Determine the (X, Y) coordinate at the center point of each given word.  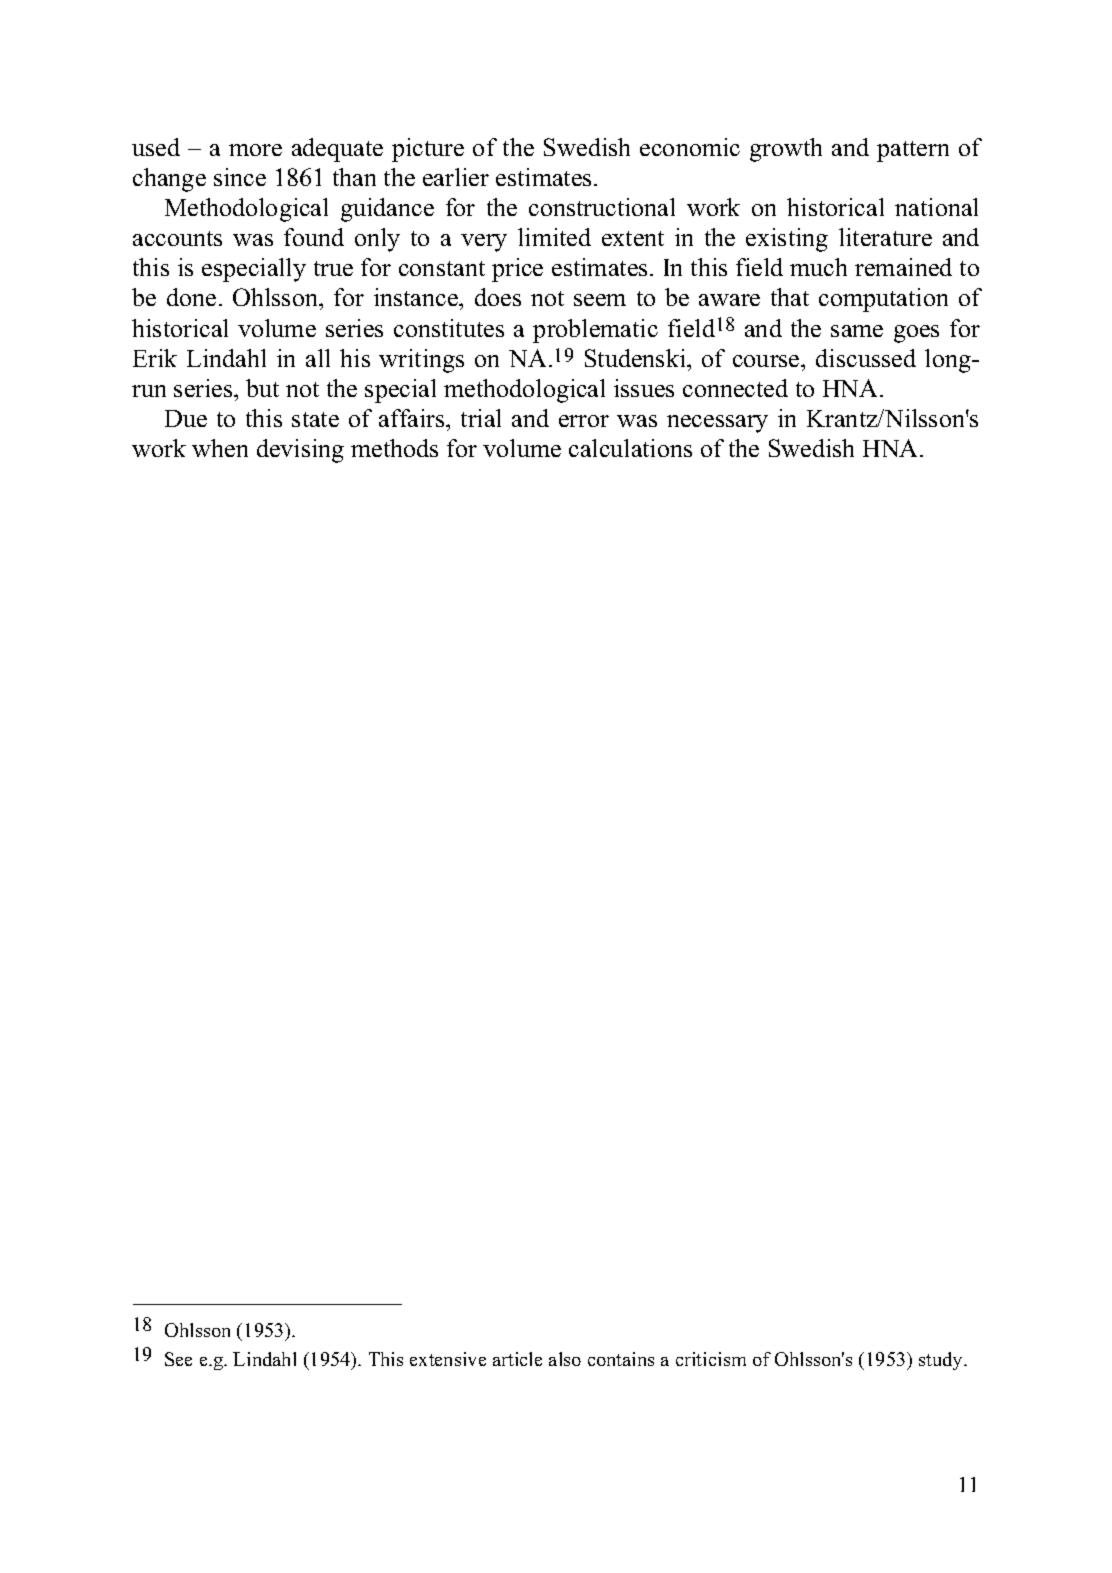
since (240, 177)
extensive (448, 1359)
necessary (717, 424)
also (565, 1359)
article (517, 1359)
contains (621, 1359)
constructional (602, 207)
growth (786, 150)
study (942, 1361)
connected (735, 388)
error (584, 421)
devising (300, 451)
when (220, 448)
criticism (711, 1359)
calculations (630, 448)
